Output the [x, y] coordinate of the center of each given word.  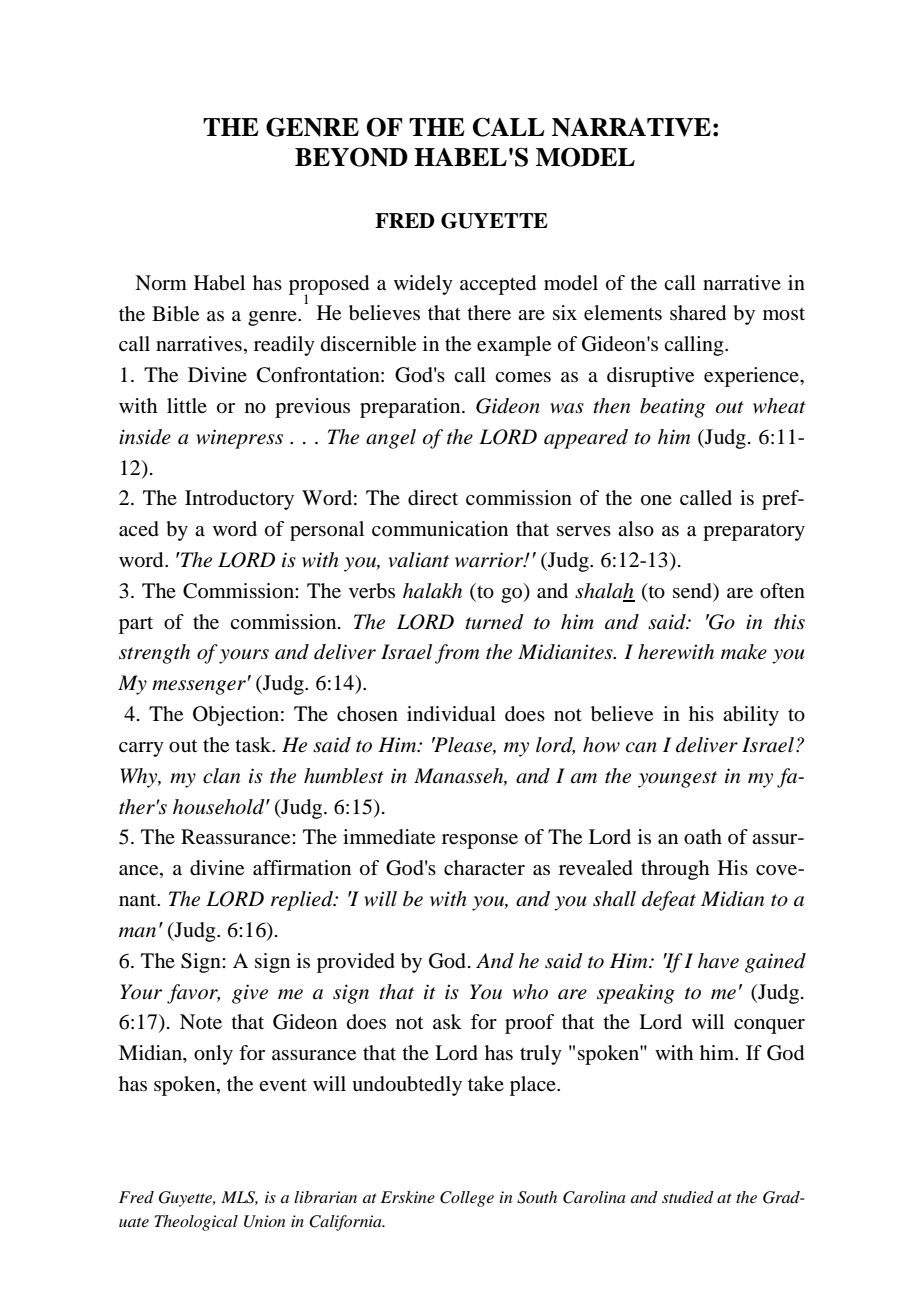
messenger [199, 687]
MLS [239, 1198]
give [250, 994]
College [467, 1199]
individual [451, 714]
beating [672, 408]
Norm [161, 283]
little [187, 405]
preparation [411, 408]
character [484, 868]
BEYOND [351, 157]
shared [698, 313]
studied [688, 1197]
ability [751, 716]
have [718, 961]
